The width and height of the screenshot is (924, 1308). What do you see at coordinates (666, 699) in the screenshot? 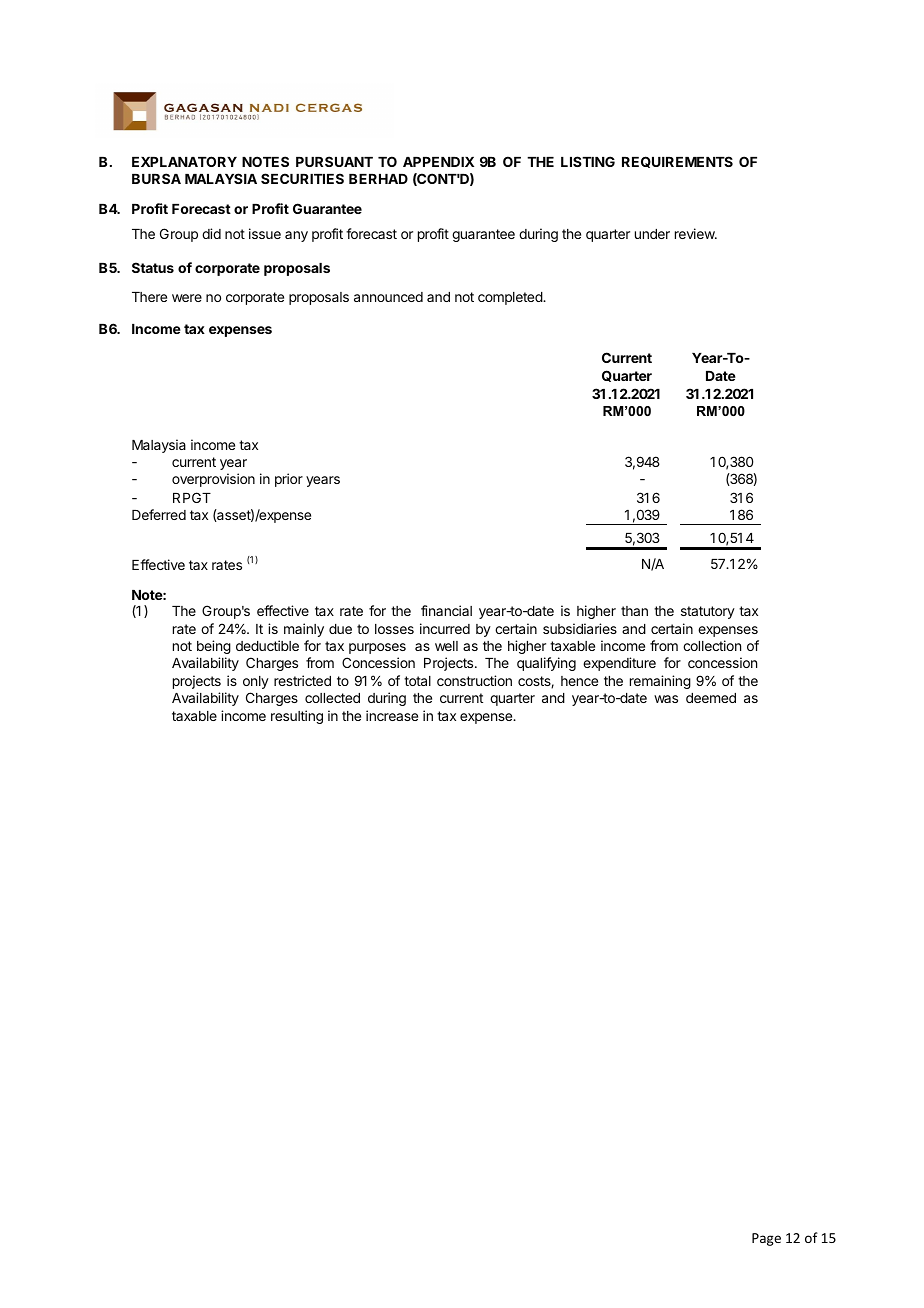
I see `was` at bounding box center [666, 699].
